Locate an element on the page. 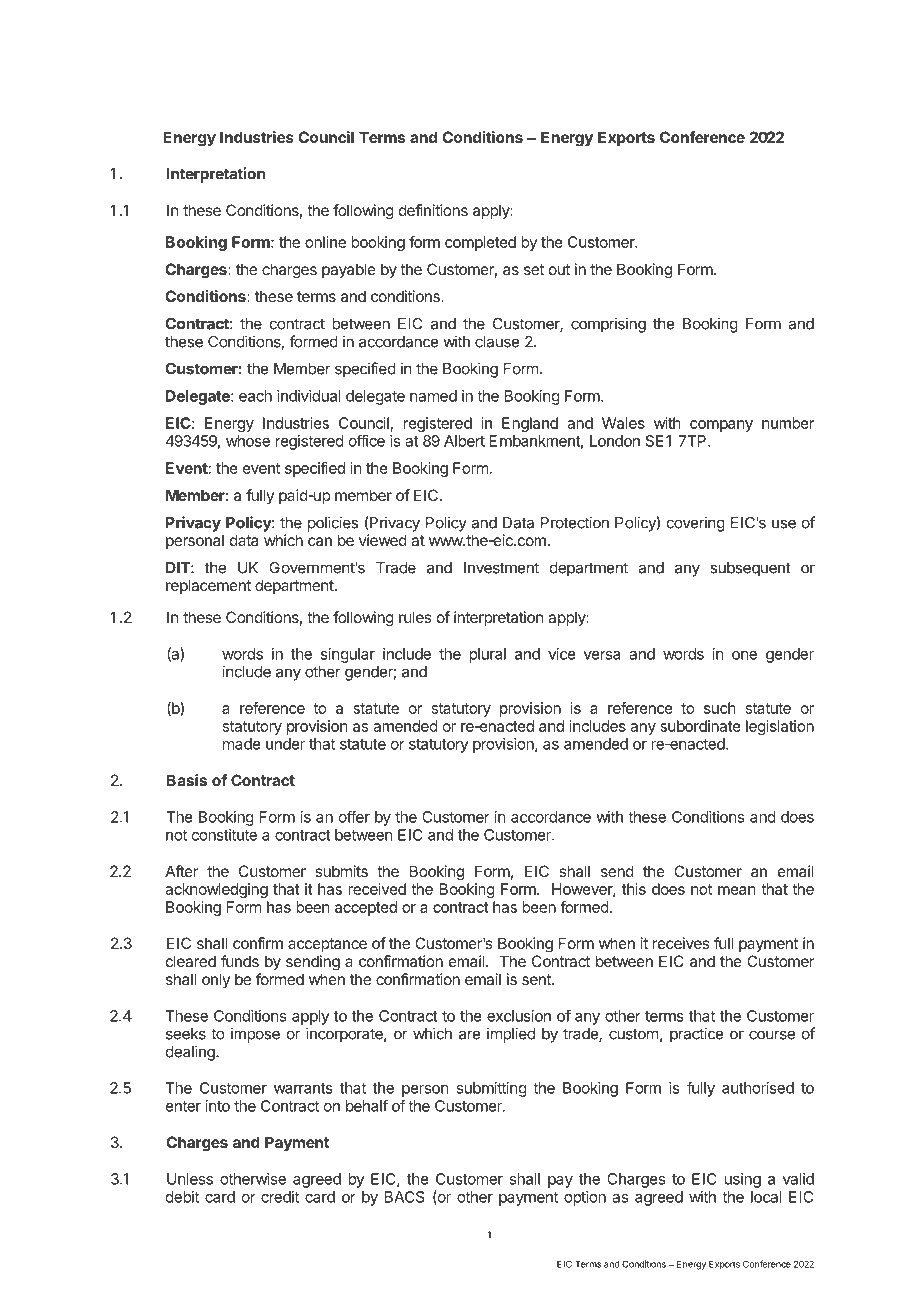 The image size is (924, 1308). sent is located at coordinates (537, 979).
